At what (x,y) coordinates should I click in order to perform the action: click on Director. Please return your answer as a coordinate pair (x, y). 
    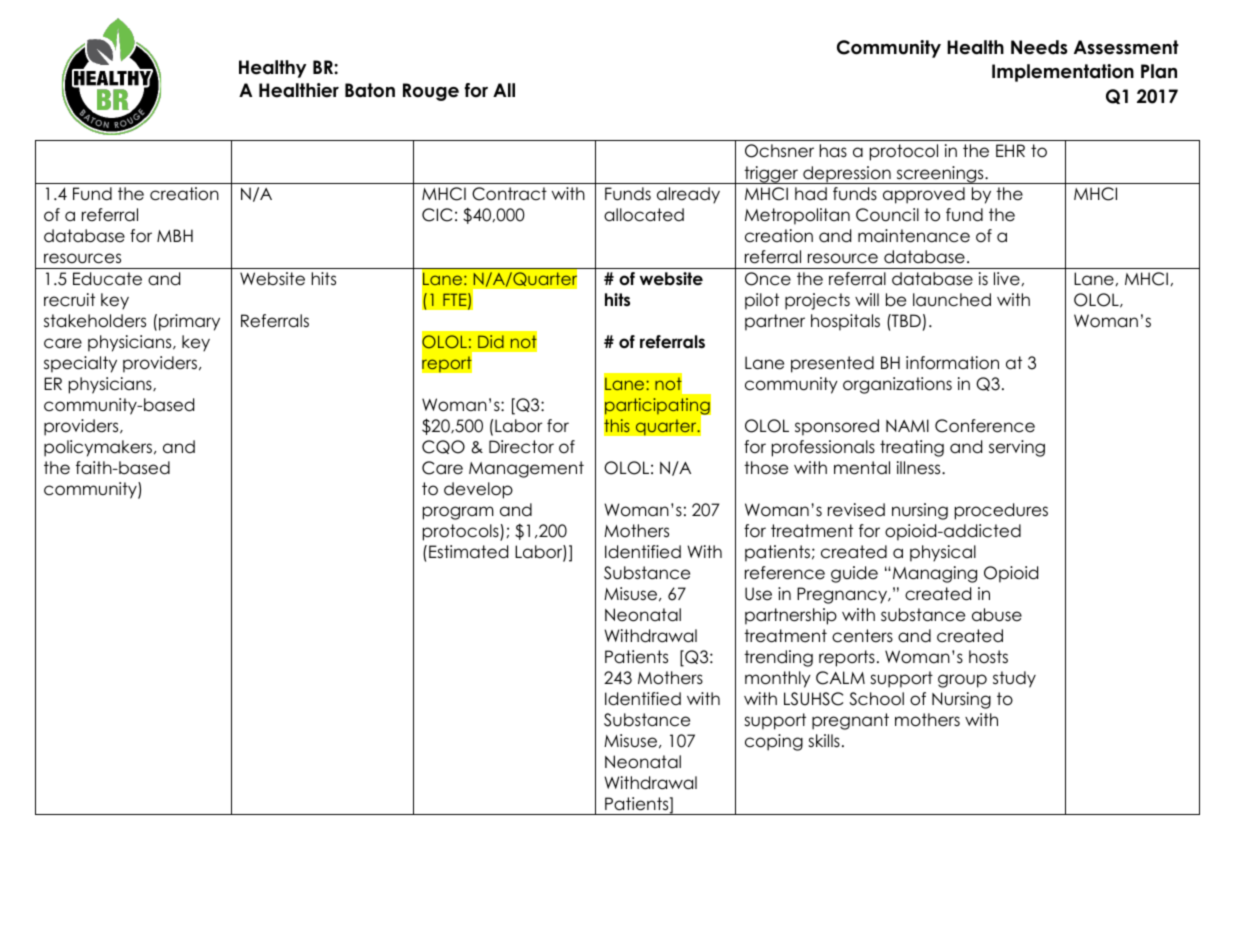
    Looking at the image, I should click on (521, 447).
